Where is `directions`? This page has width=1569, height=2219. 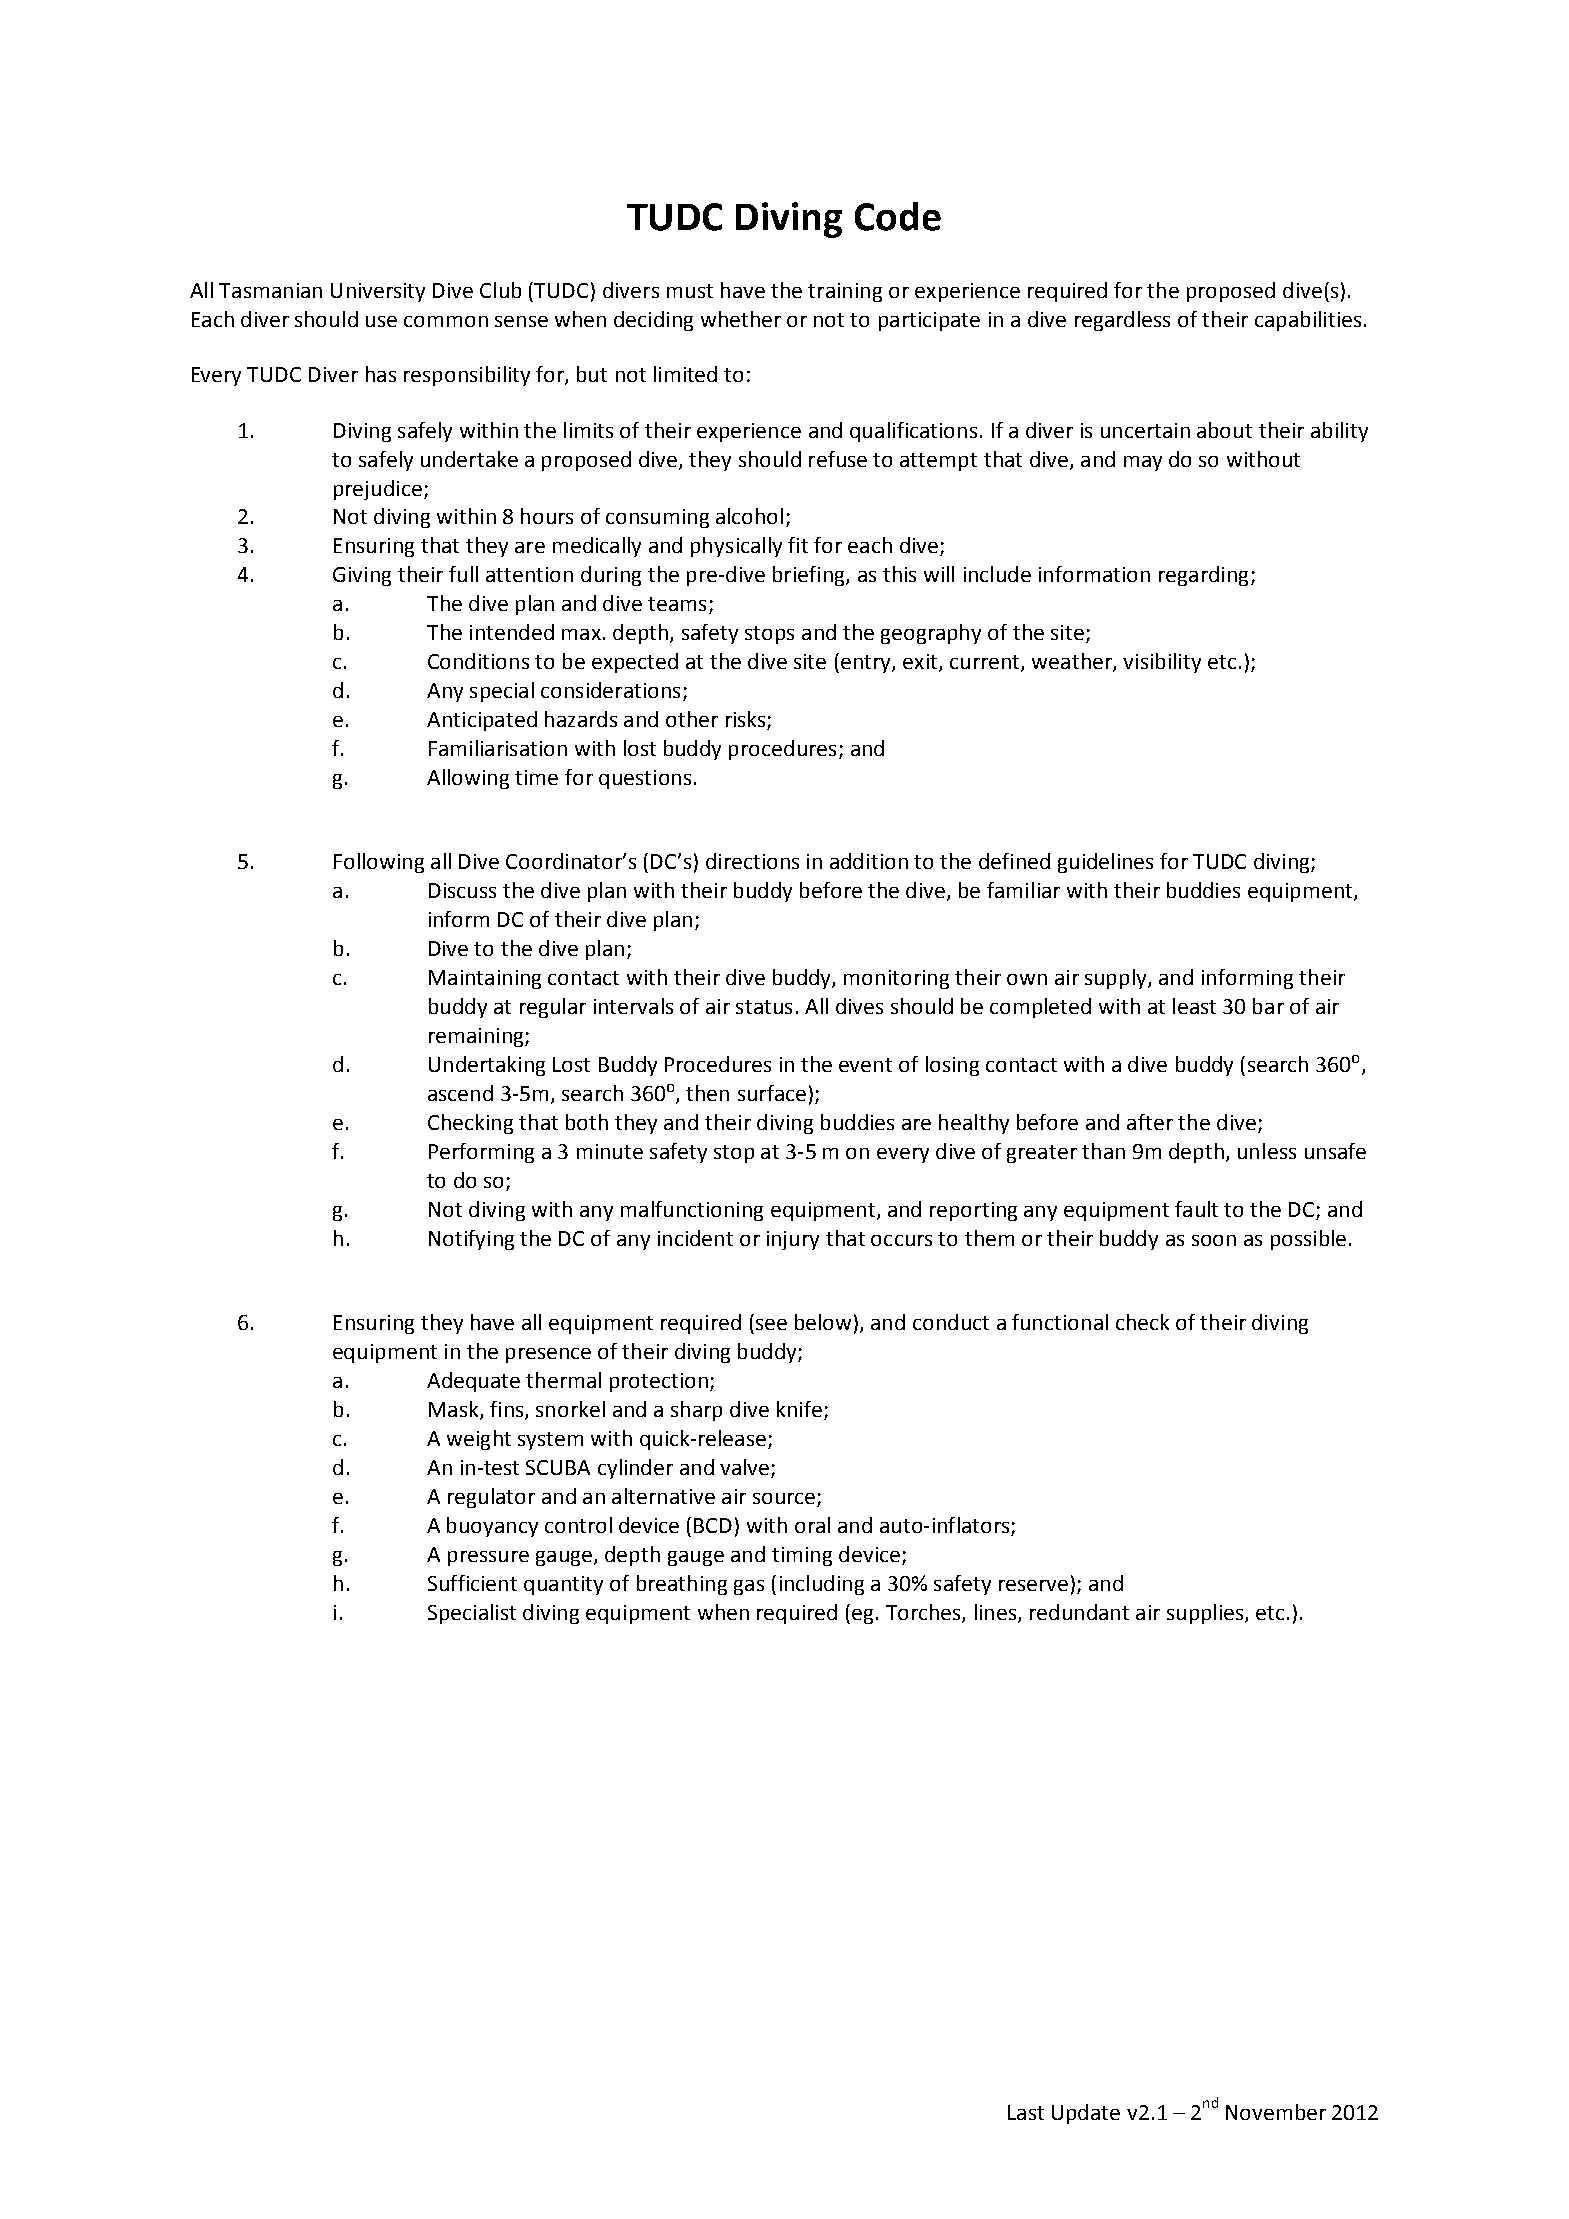 directions is located at coordinates (752, 861).
